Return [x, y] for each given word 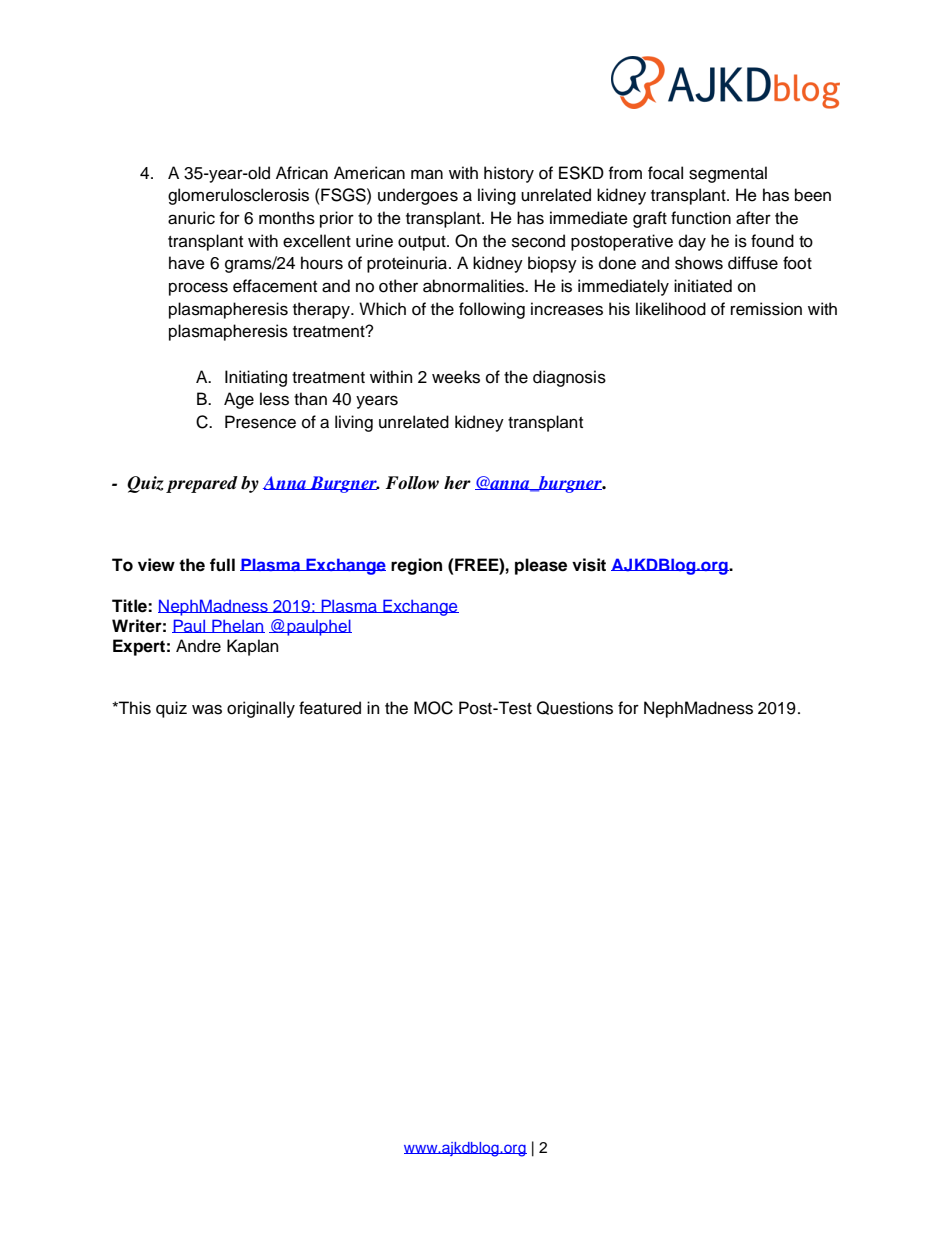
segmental [728, 174]
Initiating [256, 378]
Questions [575, 708]
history [509, 174]
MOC [433, 708]
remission [766, 309]
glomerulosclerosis [238, 196]
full [222, 565]
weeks [456, 377]
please [541, 566]
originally [261, 709]
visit [589, 565]
